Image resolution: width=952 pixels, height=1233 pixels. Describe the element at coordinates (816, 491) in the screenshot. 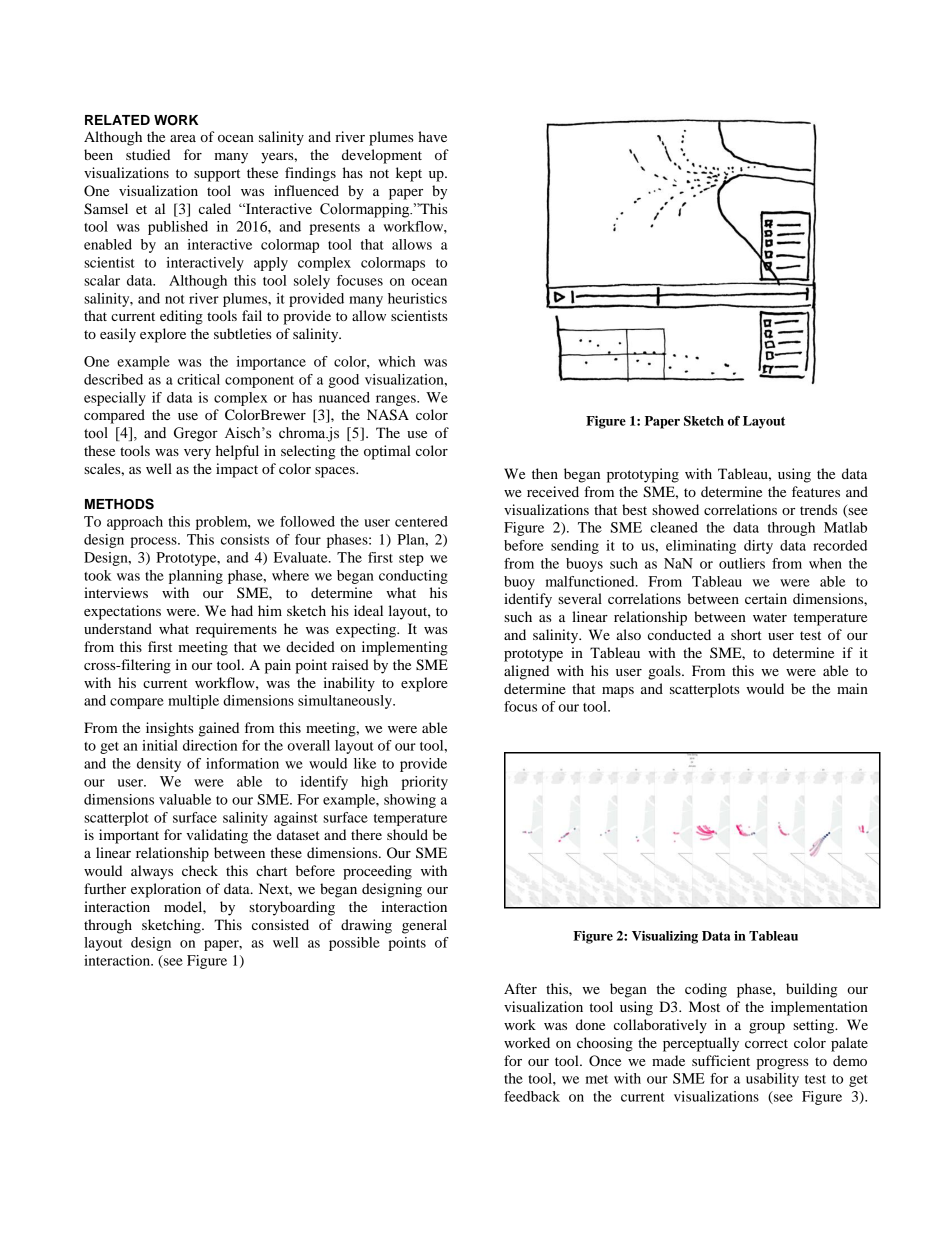

I see `features` at that location.
